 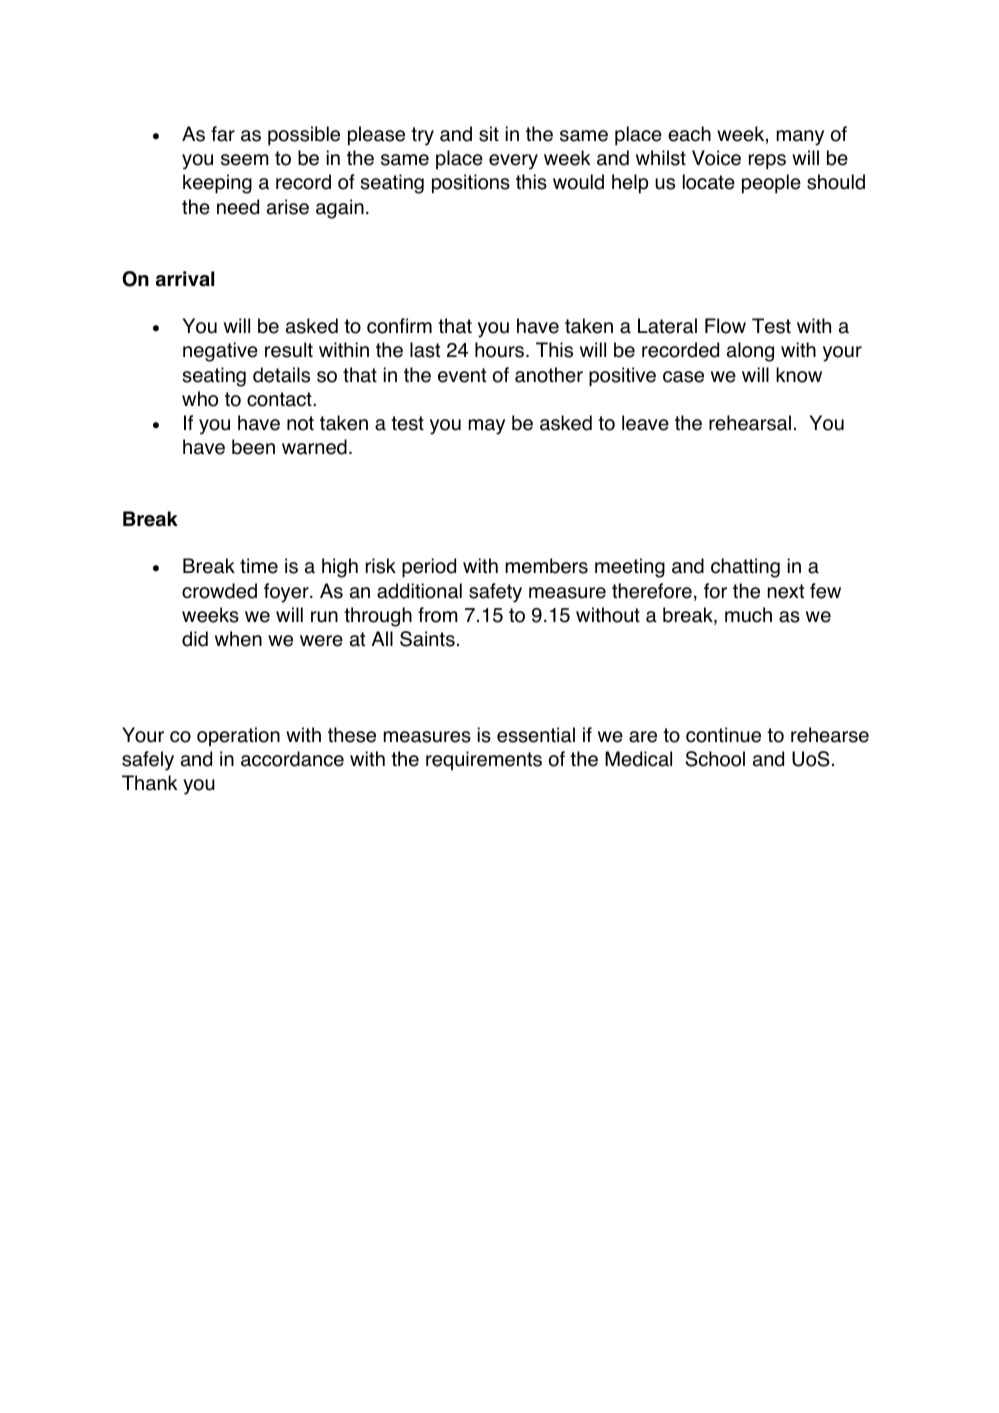 I want to click on every, so click(x=513, y=162).
